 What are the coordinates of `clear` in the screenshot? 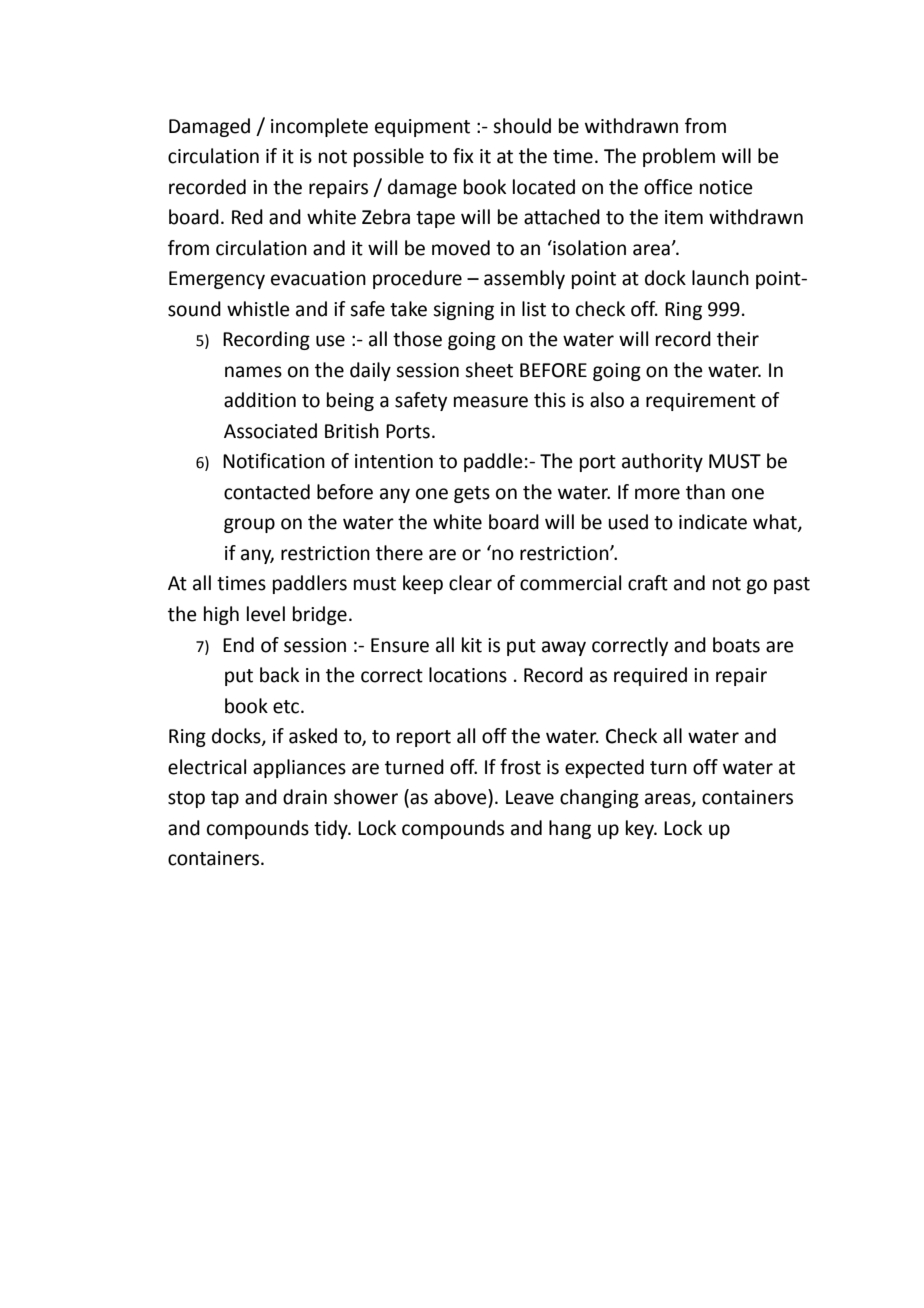 It's located at (470, 583).
